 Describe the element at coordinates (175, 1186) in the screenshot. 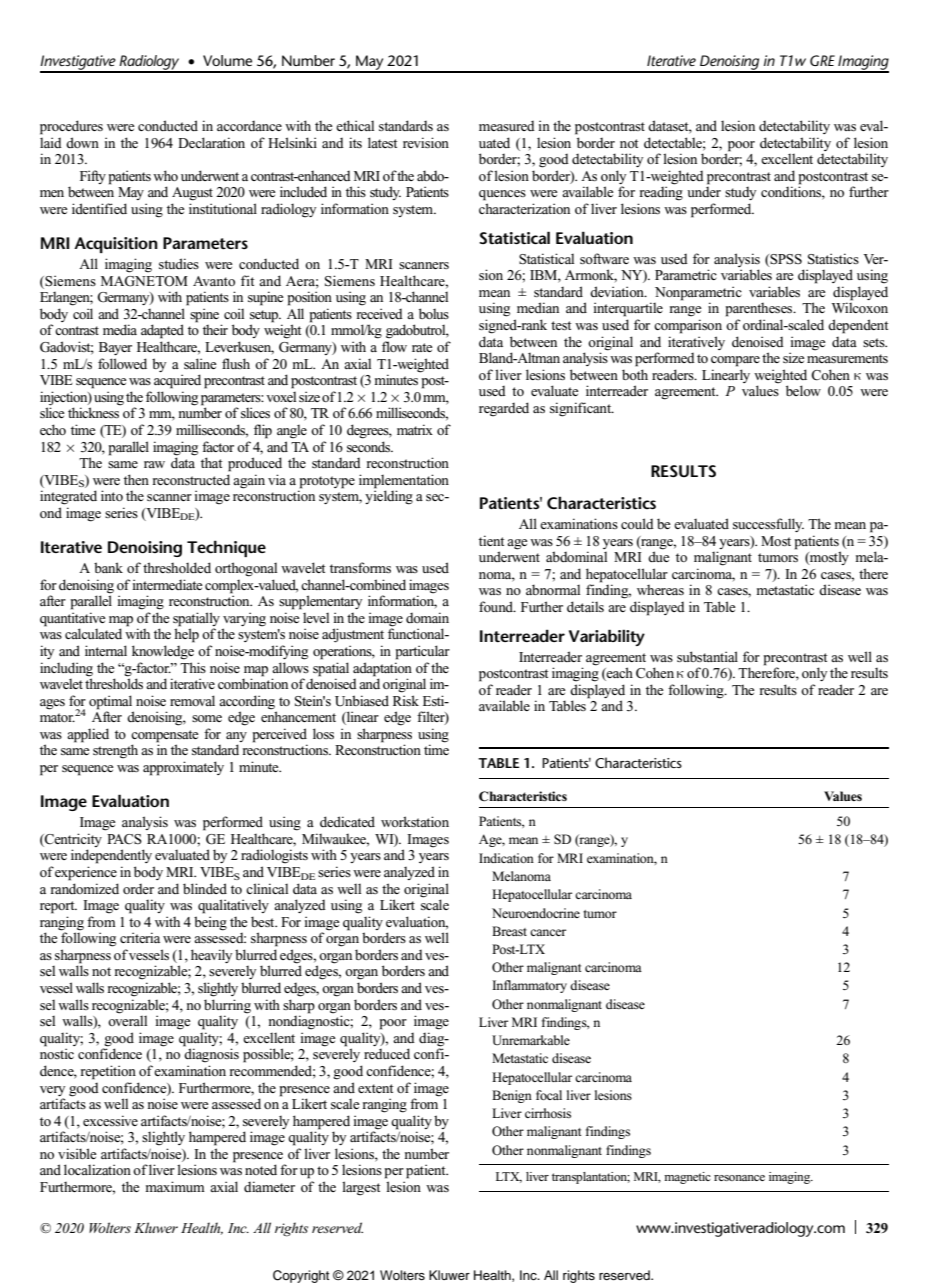

I see `maximum` at that location.
